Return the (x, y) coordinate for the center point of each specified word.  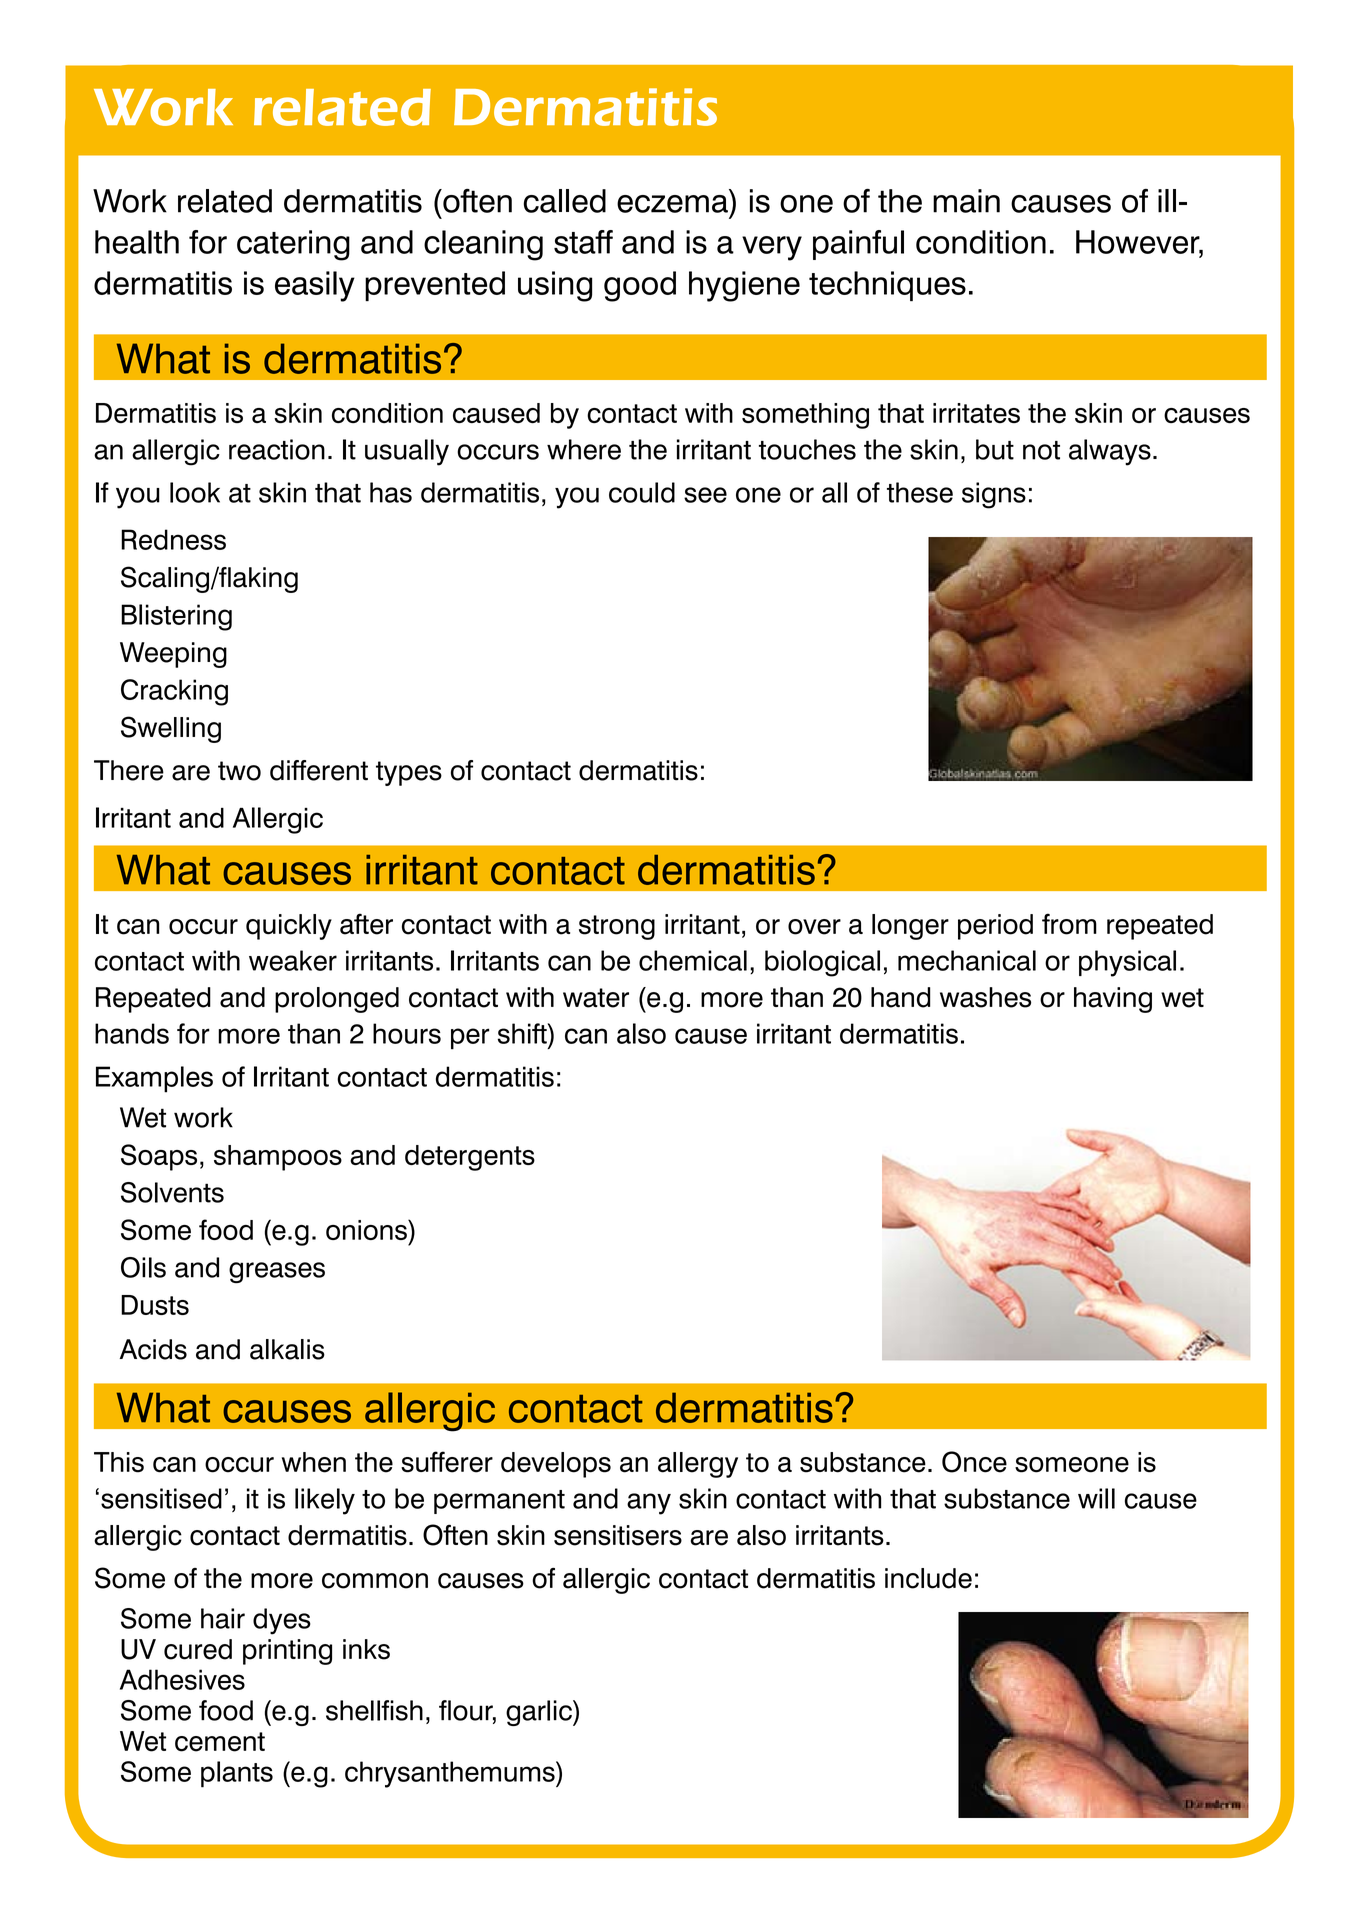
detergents (470, 1158)
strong (617, 927)
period (995, 927)
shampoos (278, 1158)
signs (994, 495)
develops (556, 1465)
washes (985, 997)
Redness (173, 539)
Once (974, 1462)
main (966, 201)
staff (583, 242)
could (642, 492)
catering (293, 245)
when (314, 1462)
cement (220, 1742)
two (239, 771)
